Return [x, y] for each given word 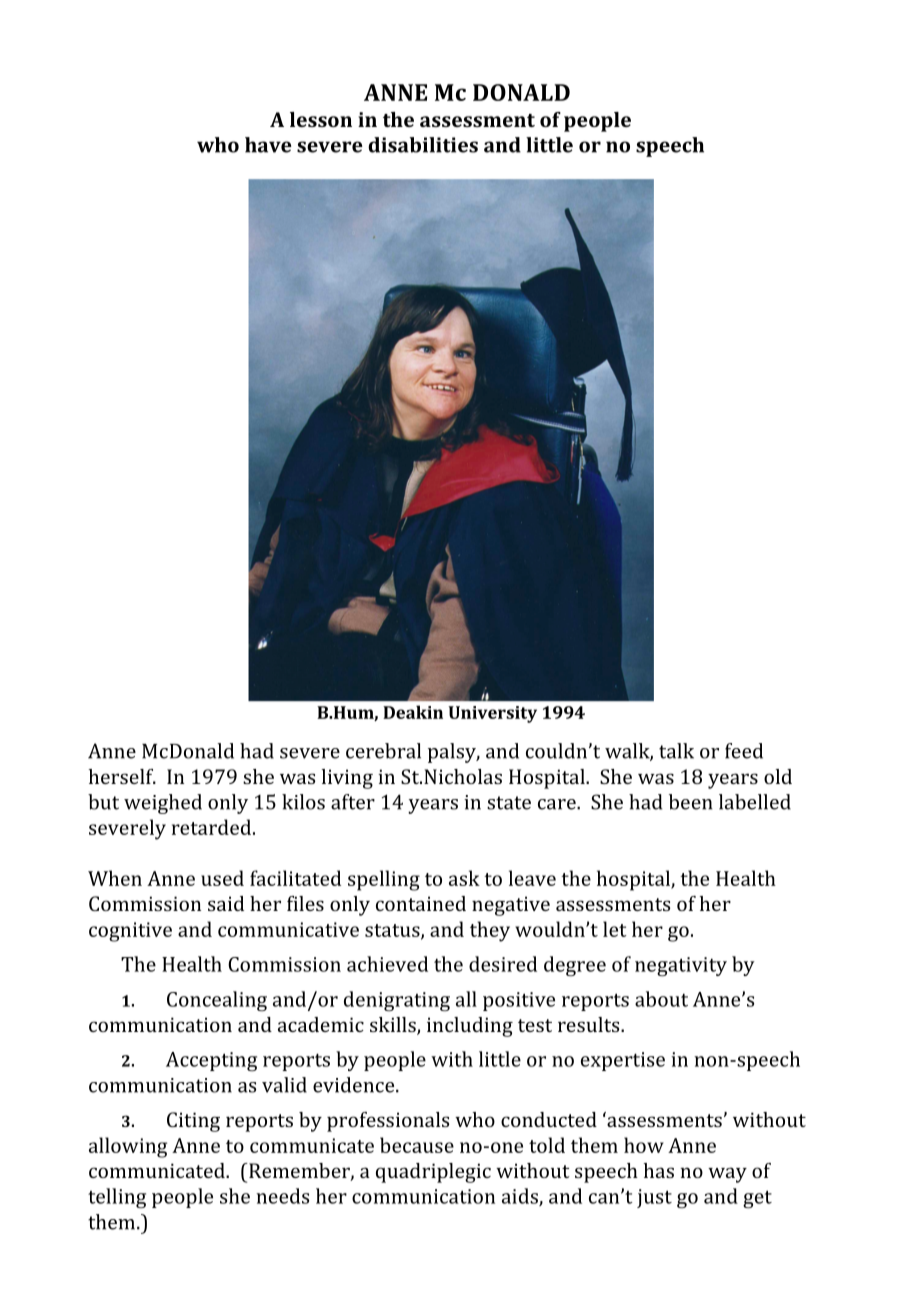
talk [676, 751]
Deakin [413, 712]
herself [122, 776]
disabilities [423, 145]
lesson [321, 119]
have [268, 145]
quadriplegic [433, 1173]
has [659, 1170]
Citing [193, 1122]
